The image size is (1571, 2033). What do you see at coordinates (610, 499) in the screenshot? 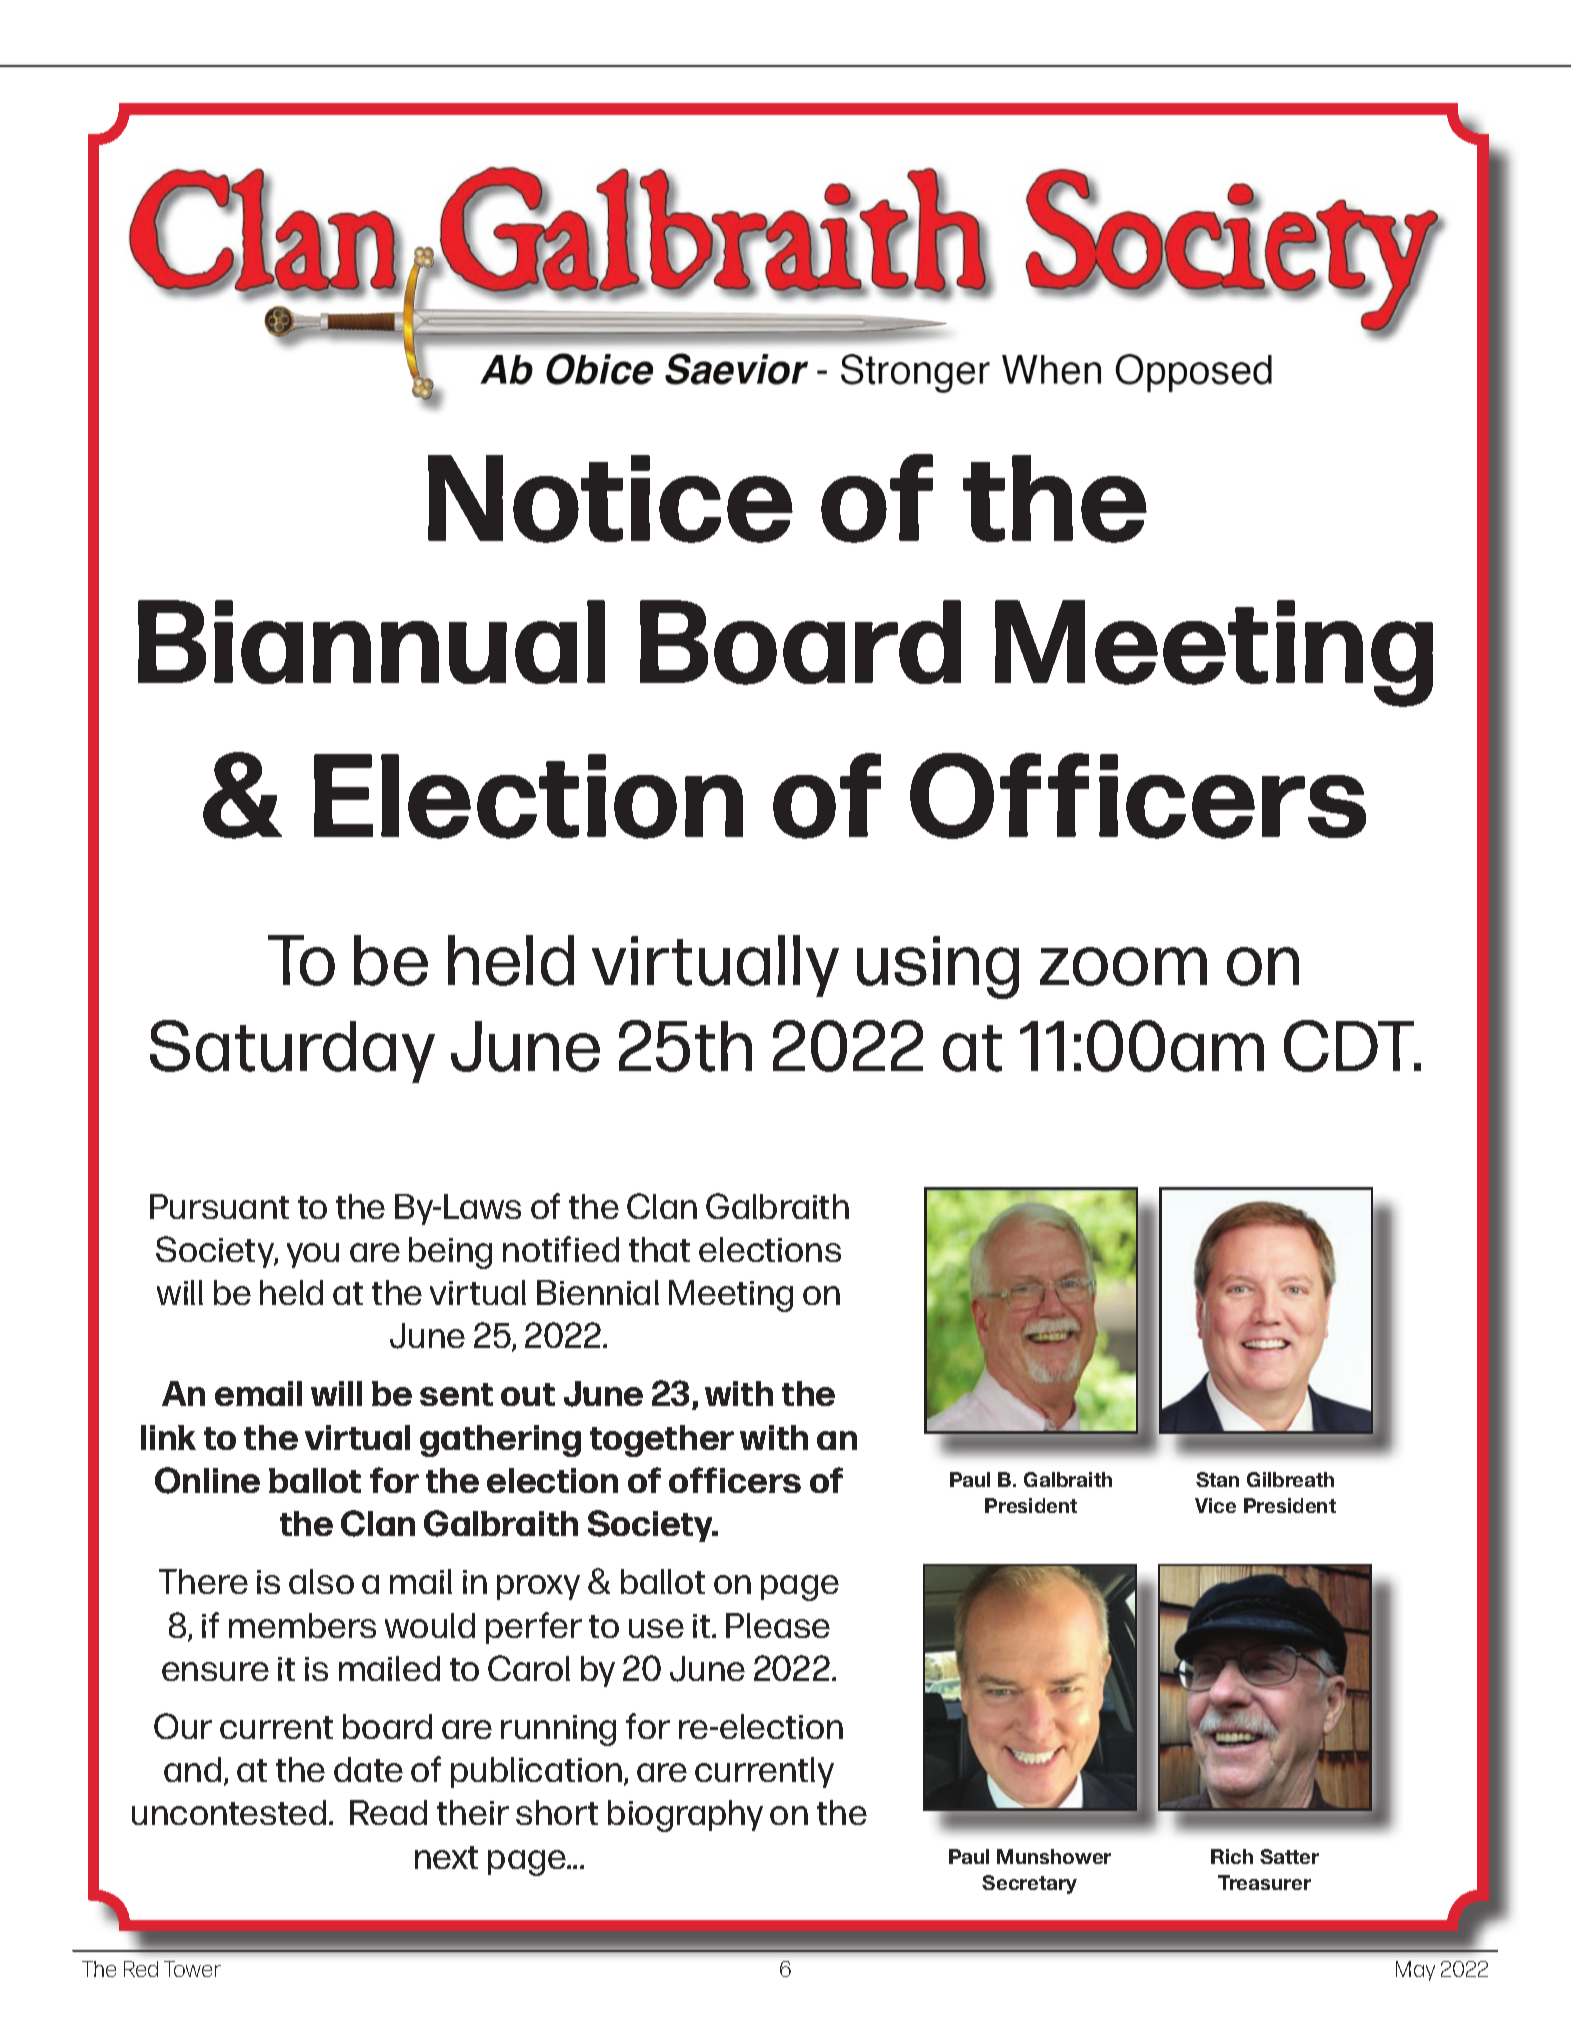
I see `Notice` at bounding box center [610, 499].
